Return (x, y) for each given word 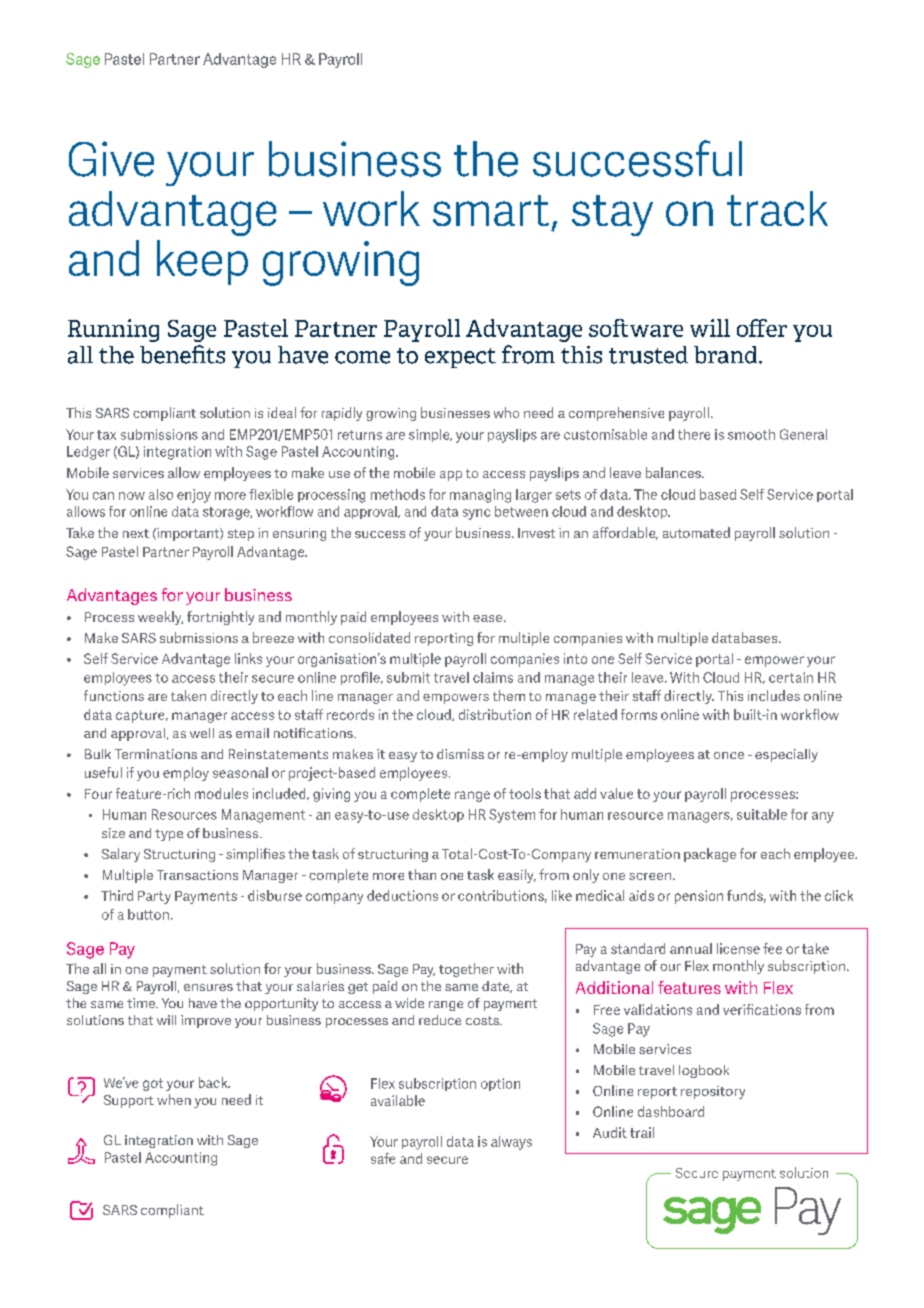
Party (154, 897)
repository (713, 1092)
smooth (751, 434)
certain (791, 677)
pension (699, 897)
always (511, 1143)
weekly (160, 618)
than (422, 874)
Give (111, 159)
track (777, 208)
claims (493, 677)
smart (491, 210)
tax (106, 435)
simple (430, 435)
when (174, 1099)
